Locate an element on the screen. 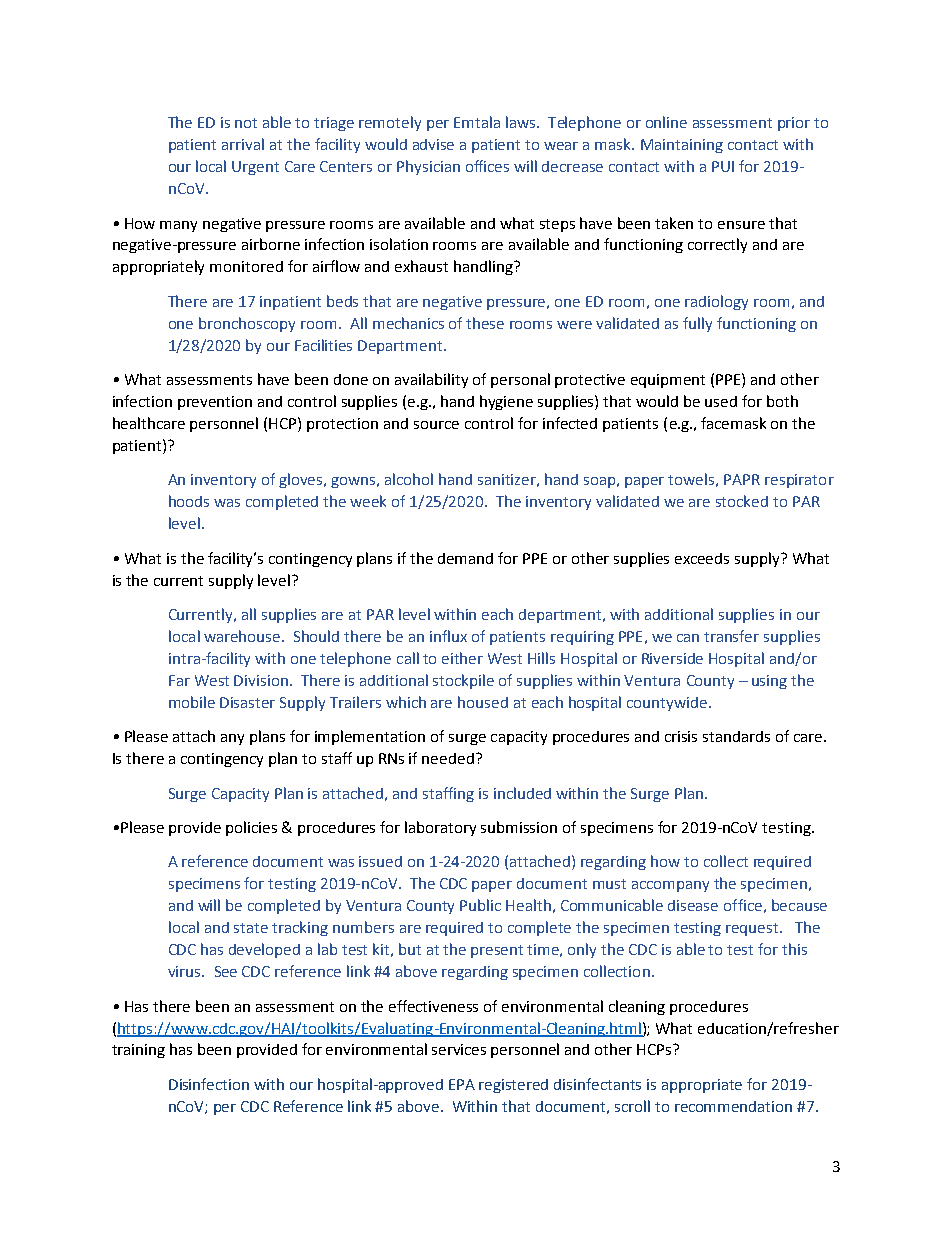  warehouse is located at coordinates (243, 636).
